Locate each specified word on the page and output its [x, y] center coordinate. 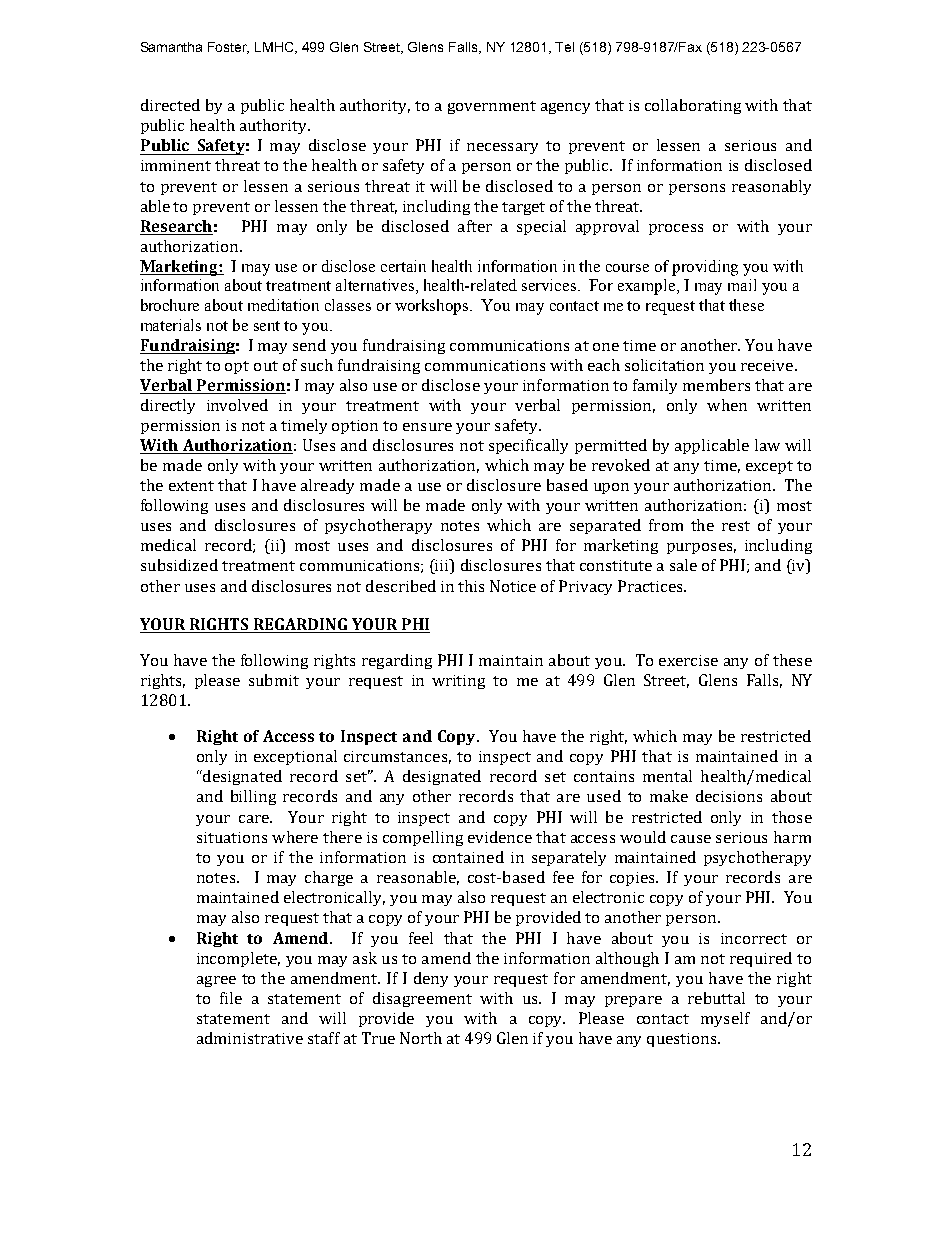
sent [267, 326]
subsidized [179, 565]
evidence [500, 837]
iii [442, 566]
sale [683, 565]
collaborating [693, 106]
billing [253, 797]
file [231, 998]
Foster [228, 48]
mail [742, 285]
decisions [729, 796]
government [492, 107]
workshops [433, 307]
